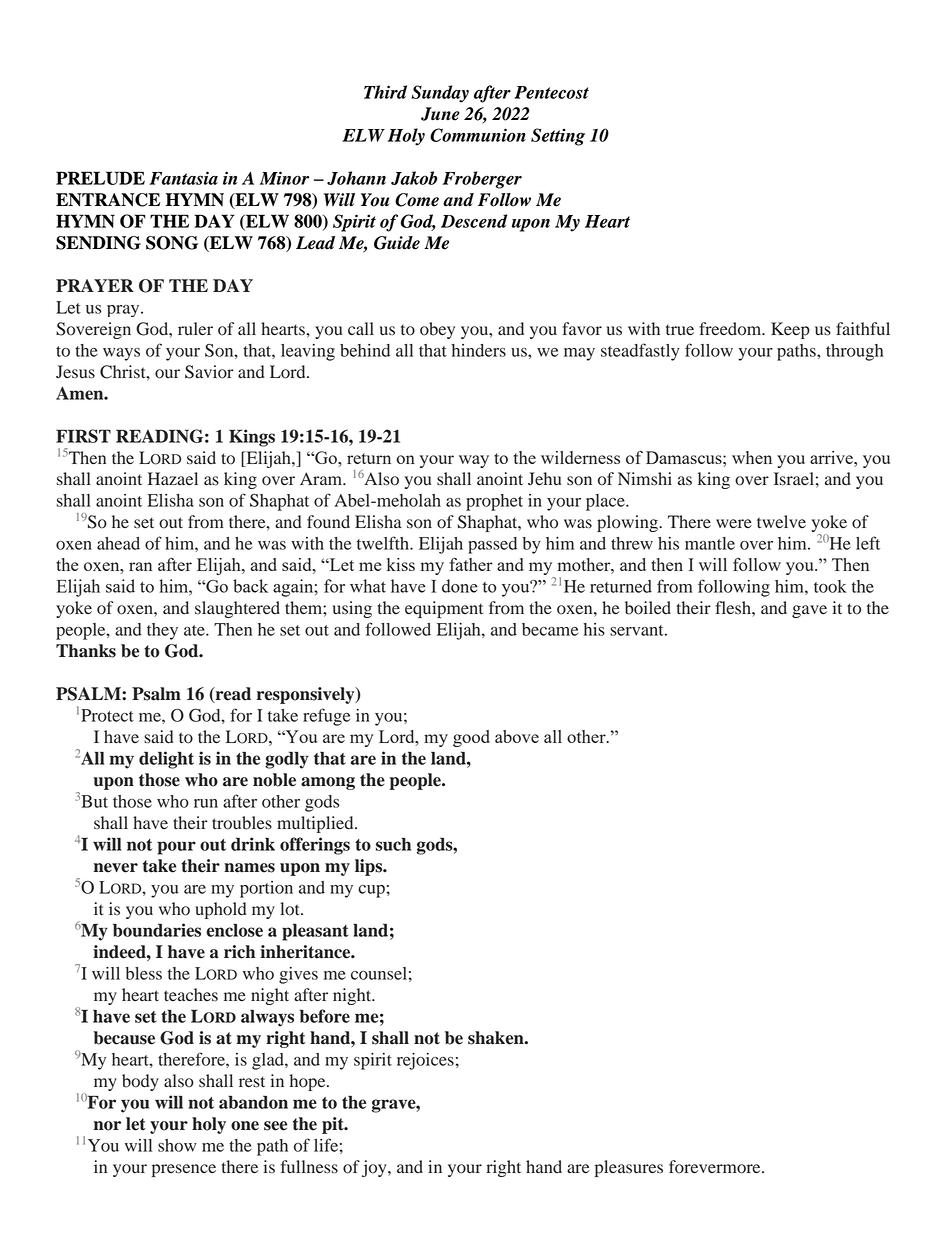  Describe the element at coordinates (517, 736) in the page. I see `above` at that location.
